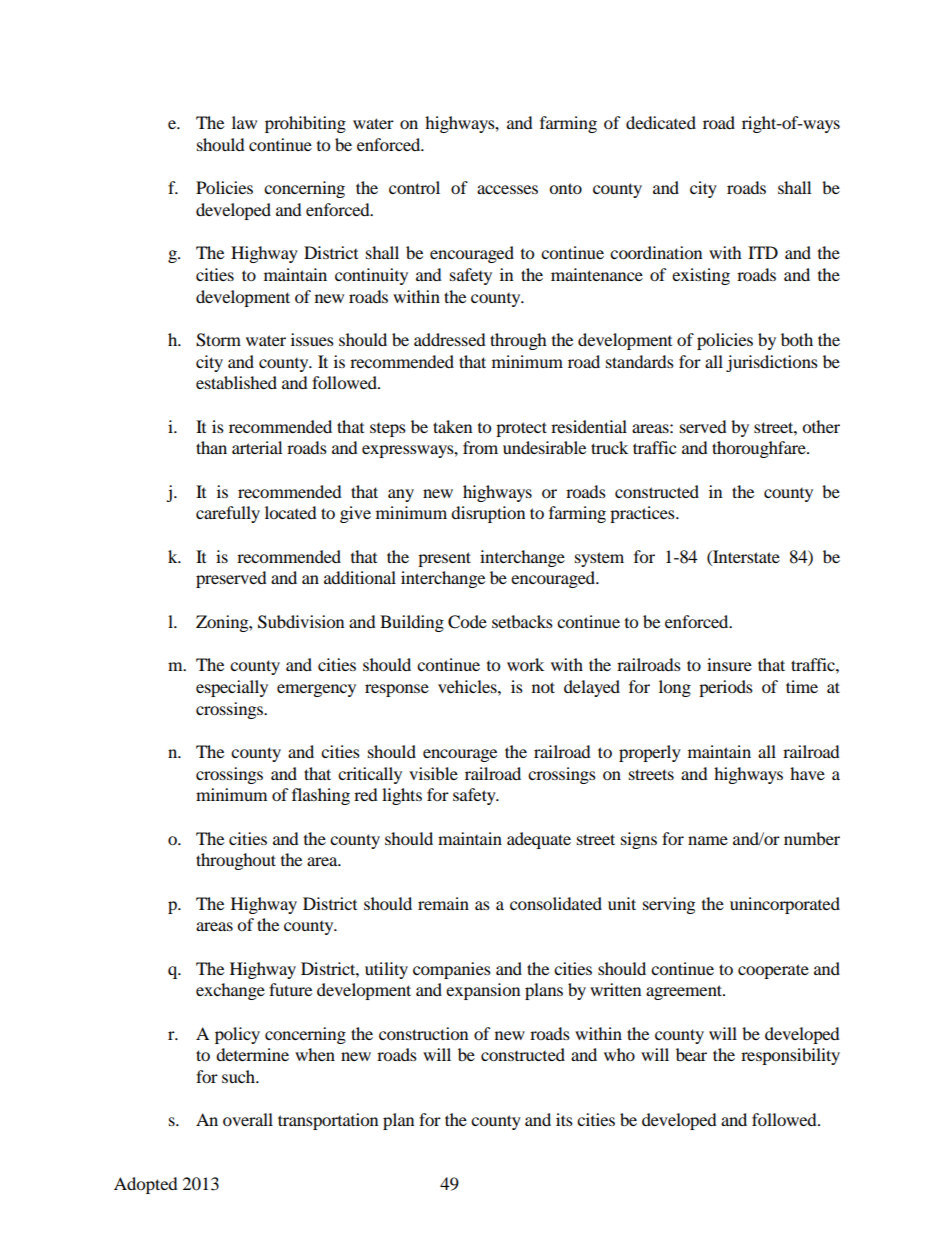 The height and width of the screenshot is (1233, 952). What do you see at coordinates (661, 122) in the screenshot?
I see `dedicated` at bounding box center [661, 122].
